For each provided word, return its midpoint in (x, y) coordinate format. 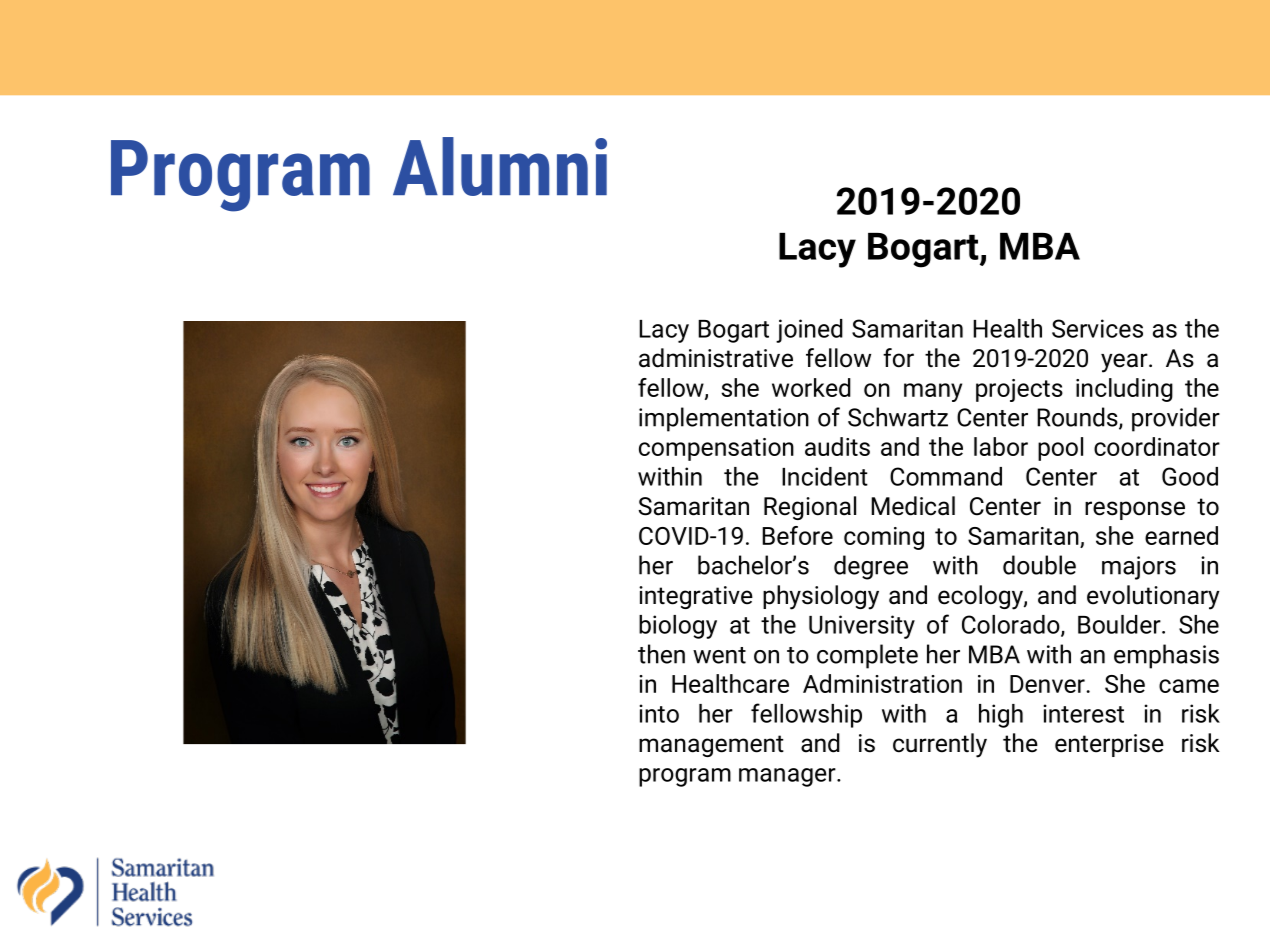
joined (809, 331)
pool (1060, 449)
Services (1097, 328)
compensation (716, 449)
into (659, 713)
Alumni (500, 166)
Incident (825, 476)
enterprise (1109, 745)
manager (788, 777)
